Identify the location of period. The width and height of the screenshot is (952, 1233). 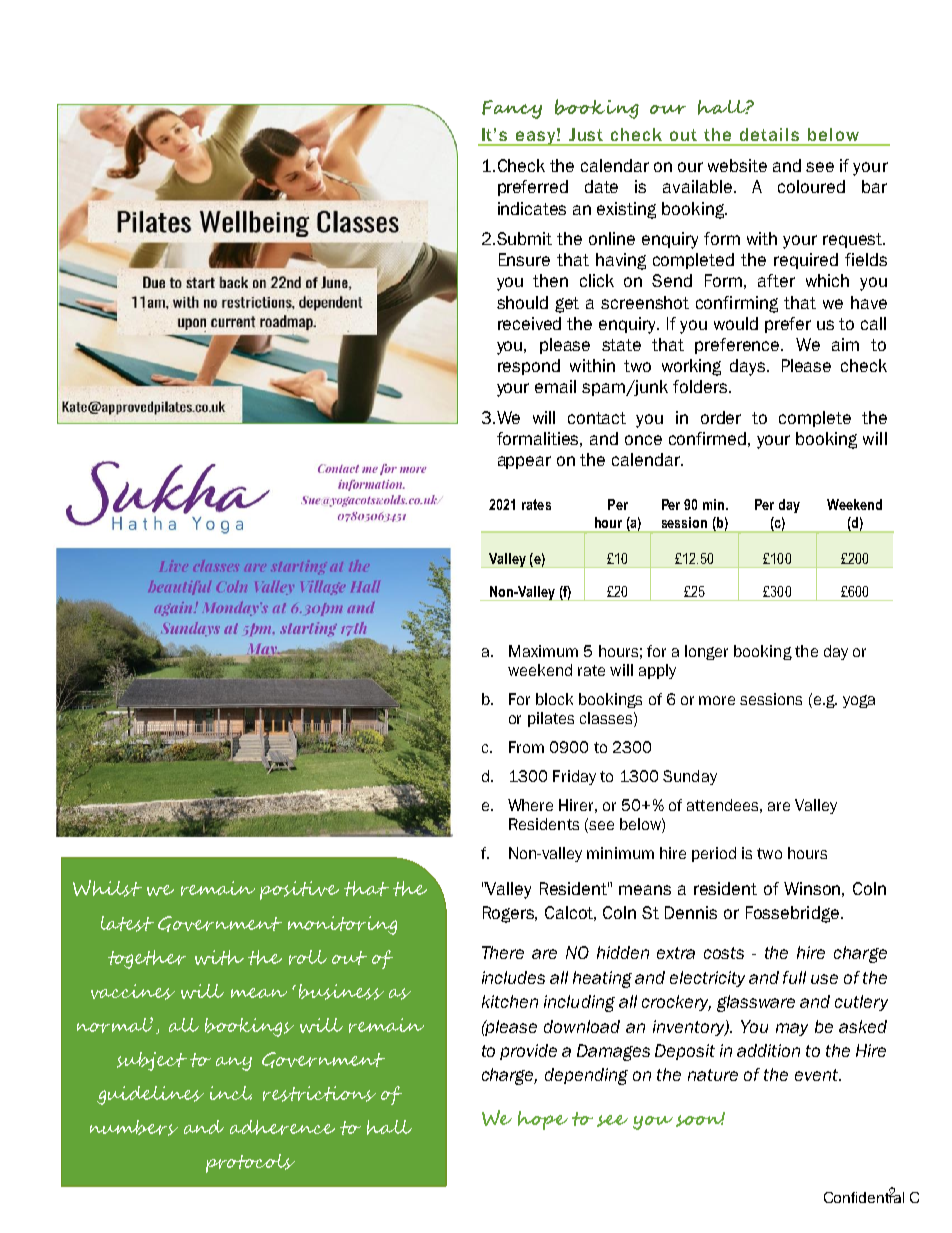
(714, 854).
